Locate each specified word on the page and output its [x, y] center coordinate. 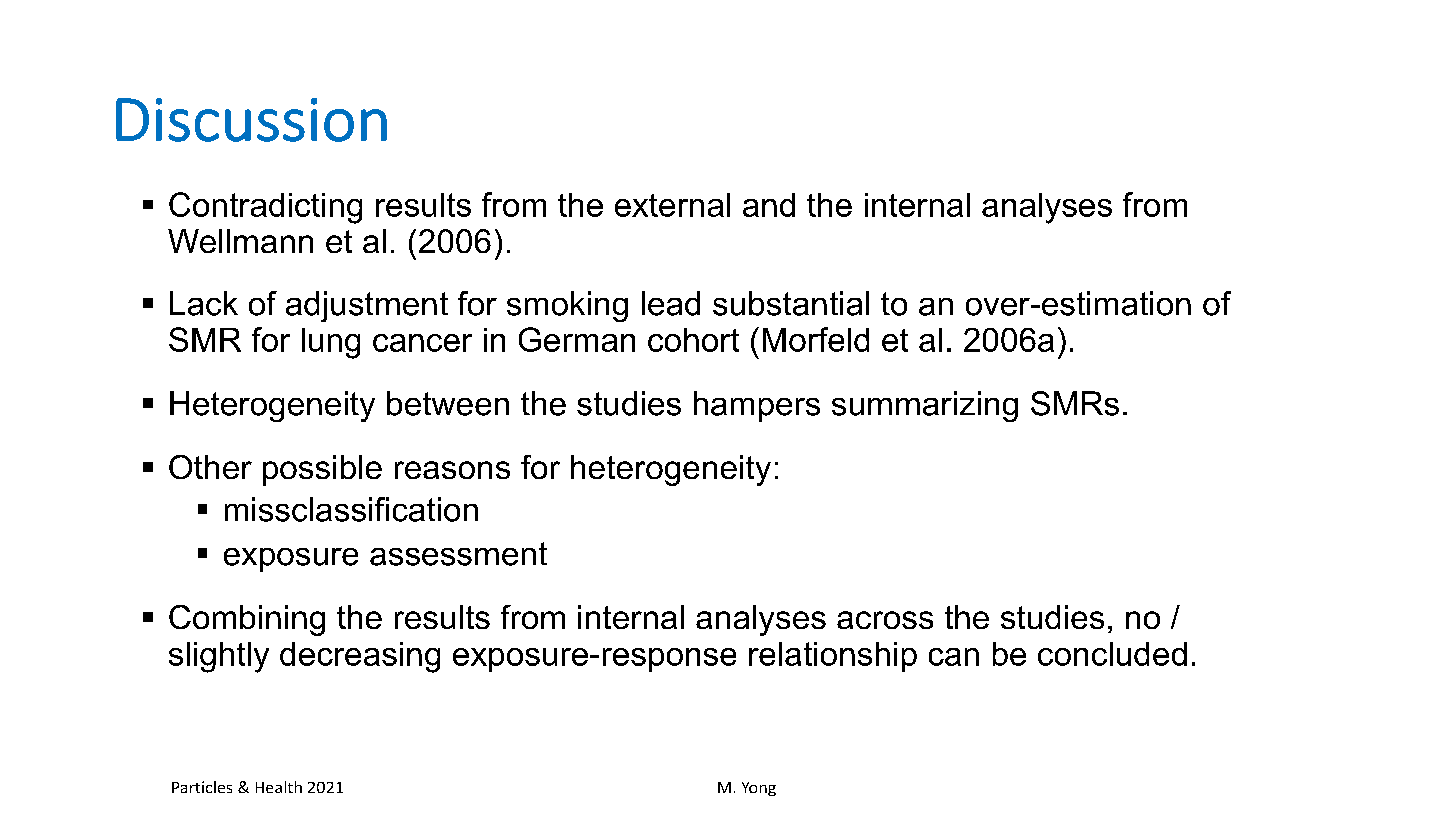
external [672, 205]
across [885, 620]
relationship [833, 657]
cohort [693, 340]
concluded [1112, 654]
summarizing [925, 406]
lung [331, 343]
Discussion [251, 120]
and [769, 205]
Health [279, 787]
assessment [458, 554]
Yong [759, 789]
